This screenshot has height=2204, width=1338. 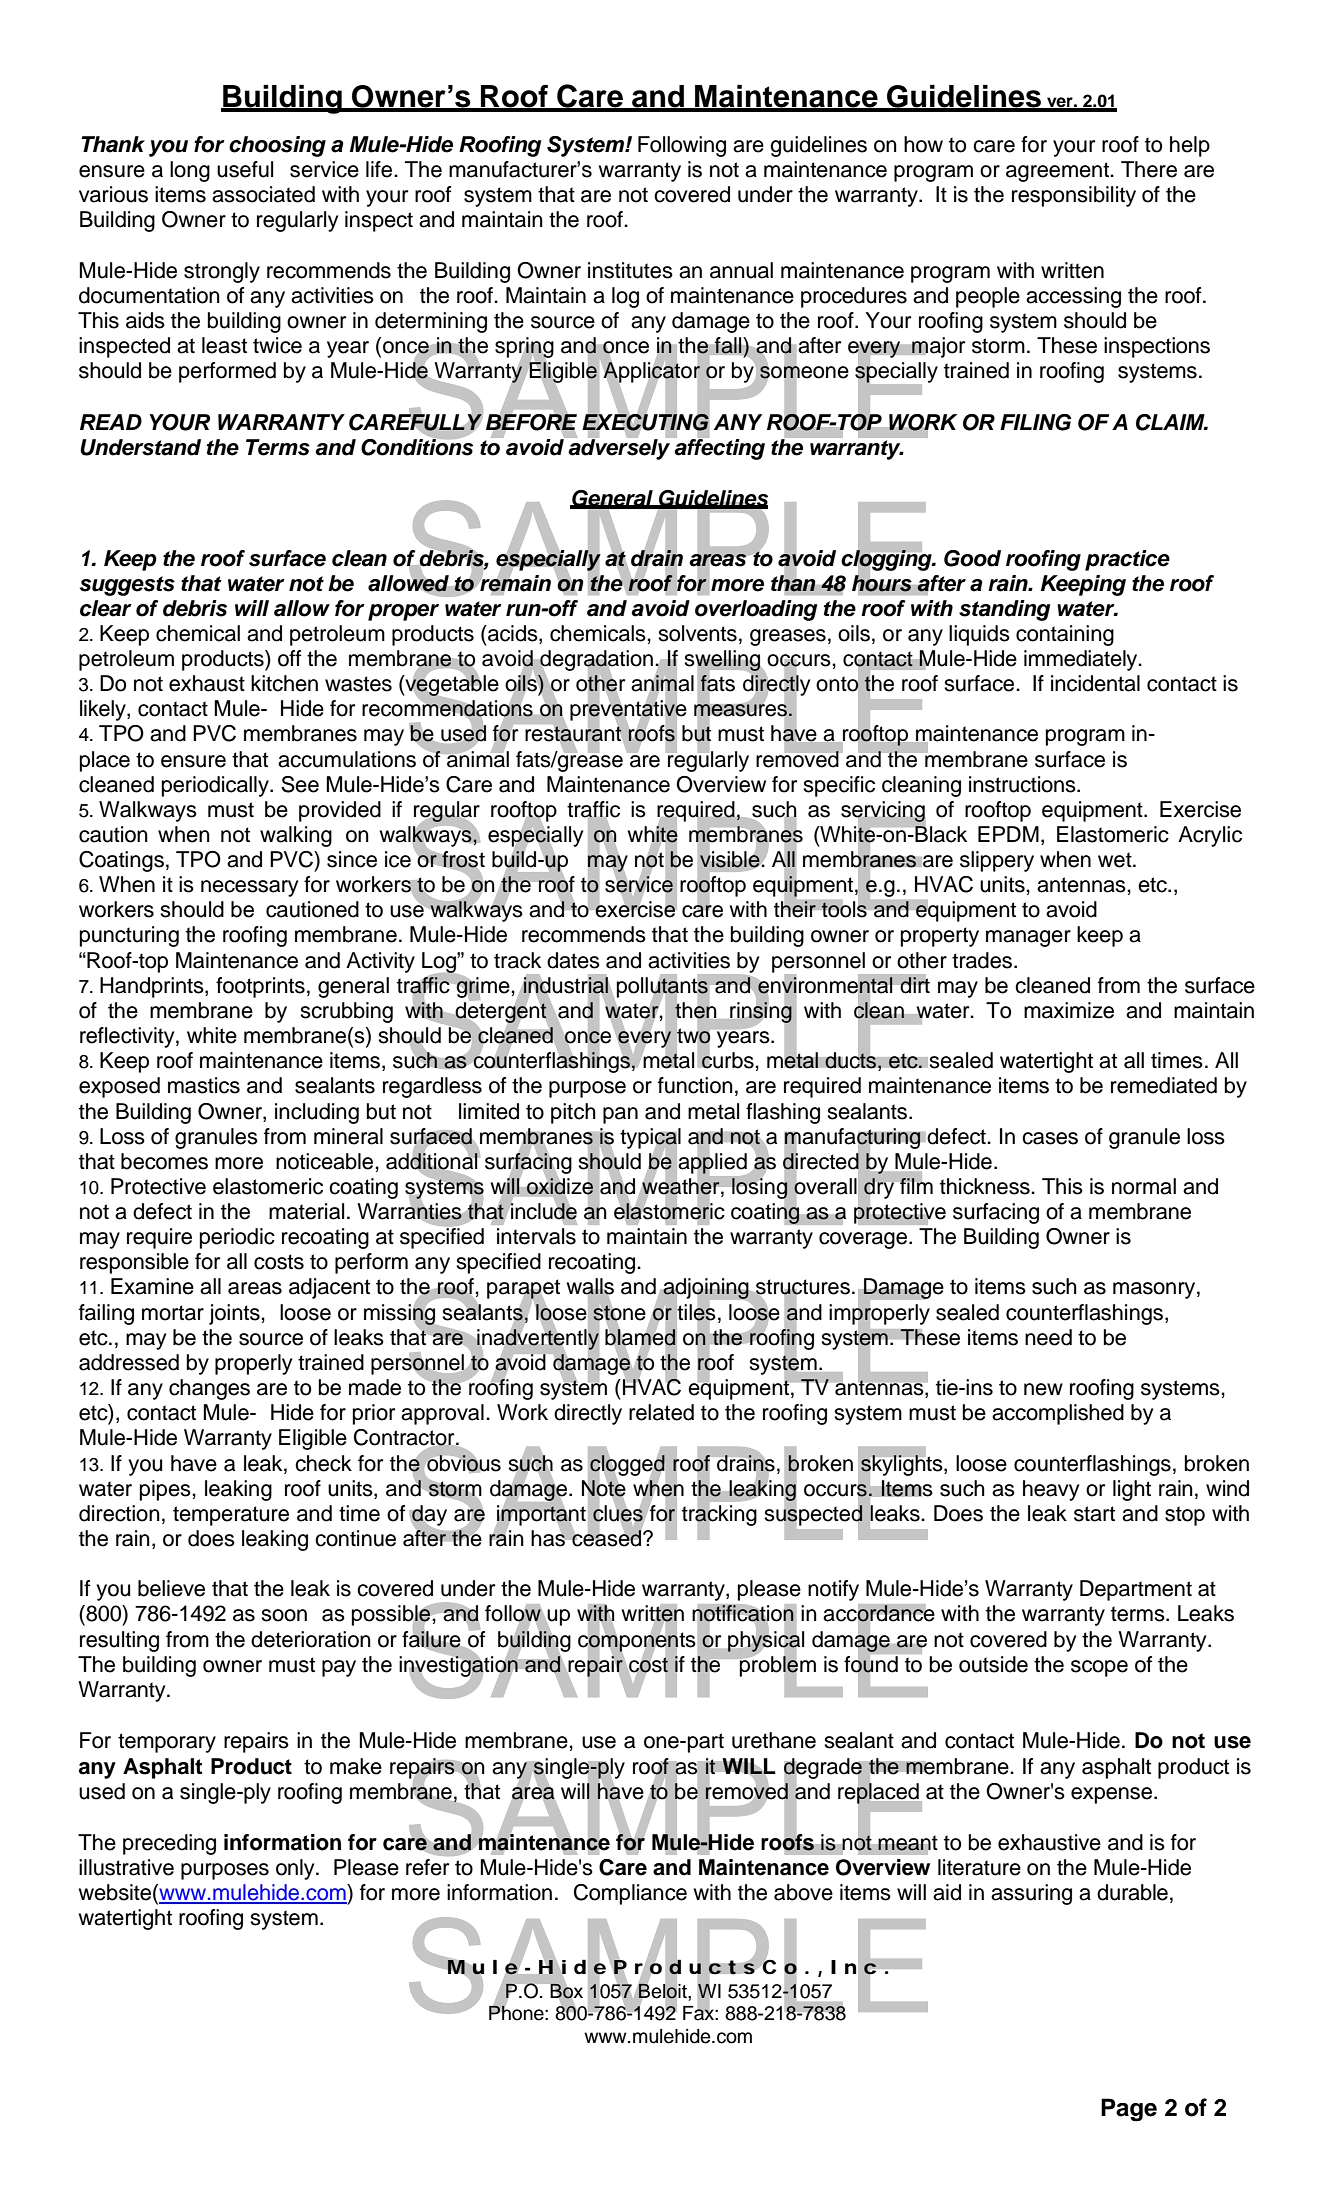 I want to click on typical, so click(x=650, y=1139).
